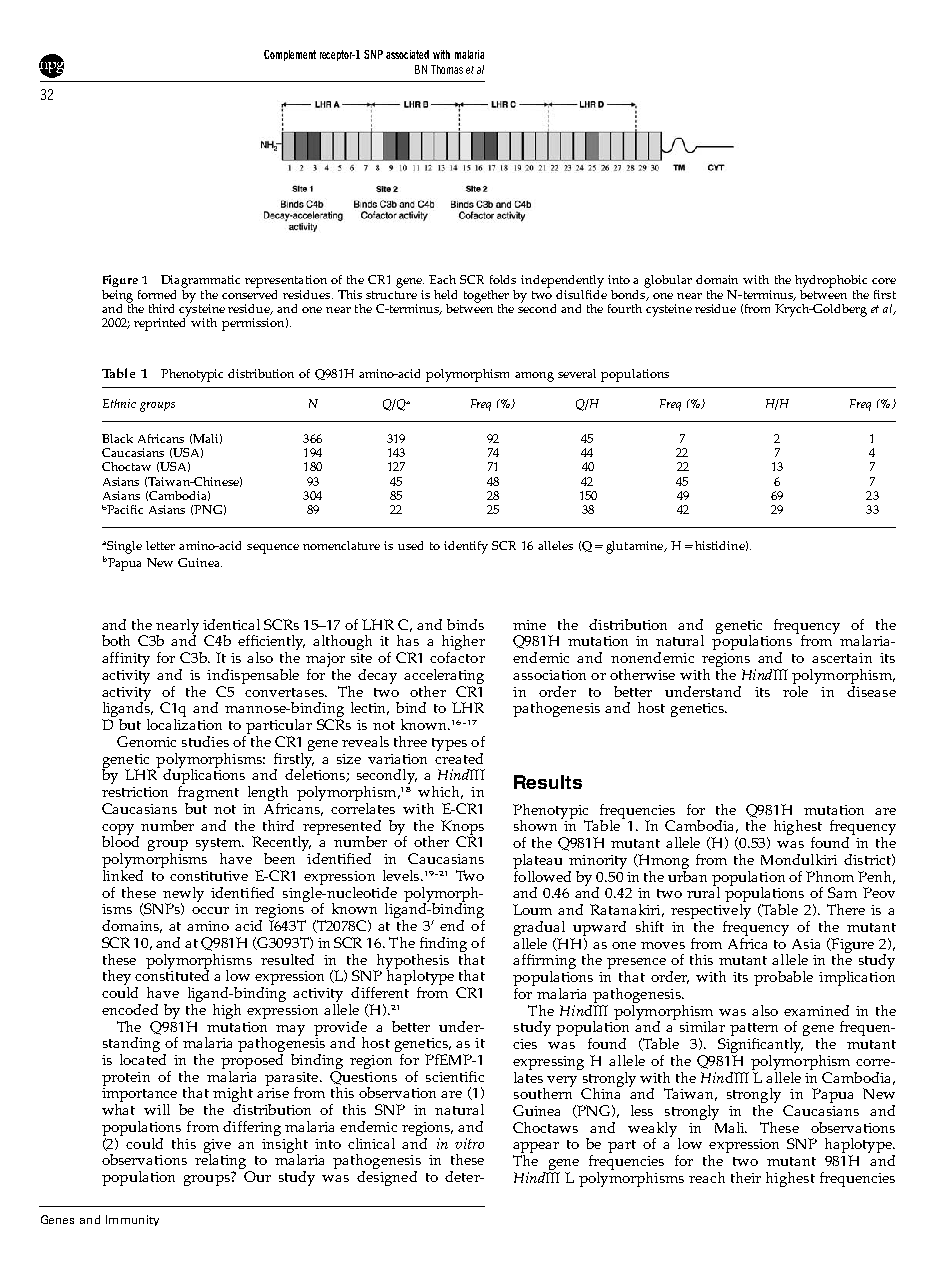  I want to click on among, so click(534, 377).
